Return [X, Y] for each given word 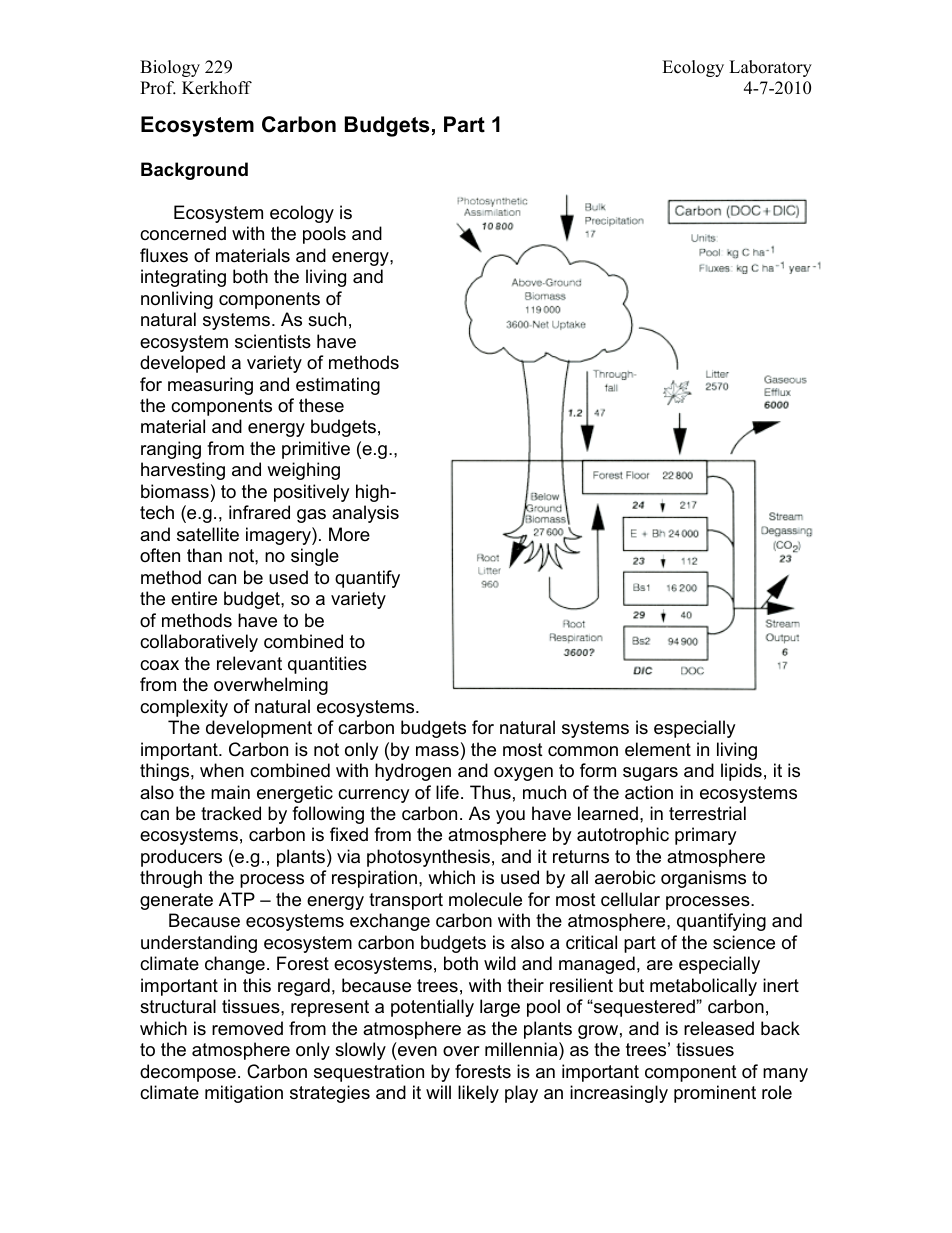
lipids [741, 772]
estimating [338, 386]
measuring [210, 386]
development [259, 729]
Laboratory [770, 68]
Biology [170, 68]
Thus [490, 792]
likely [478, 1094]
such [327, 319]
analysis [365, 514]
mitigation [244, 1094]
